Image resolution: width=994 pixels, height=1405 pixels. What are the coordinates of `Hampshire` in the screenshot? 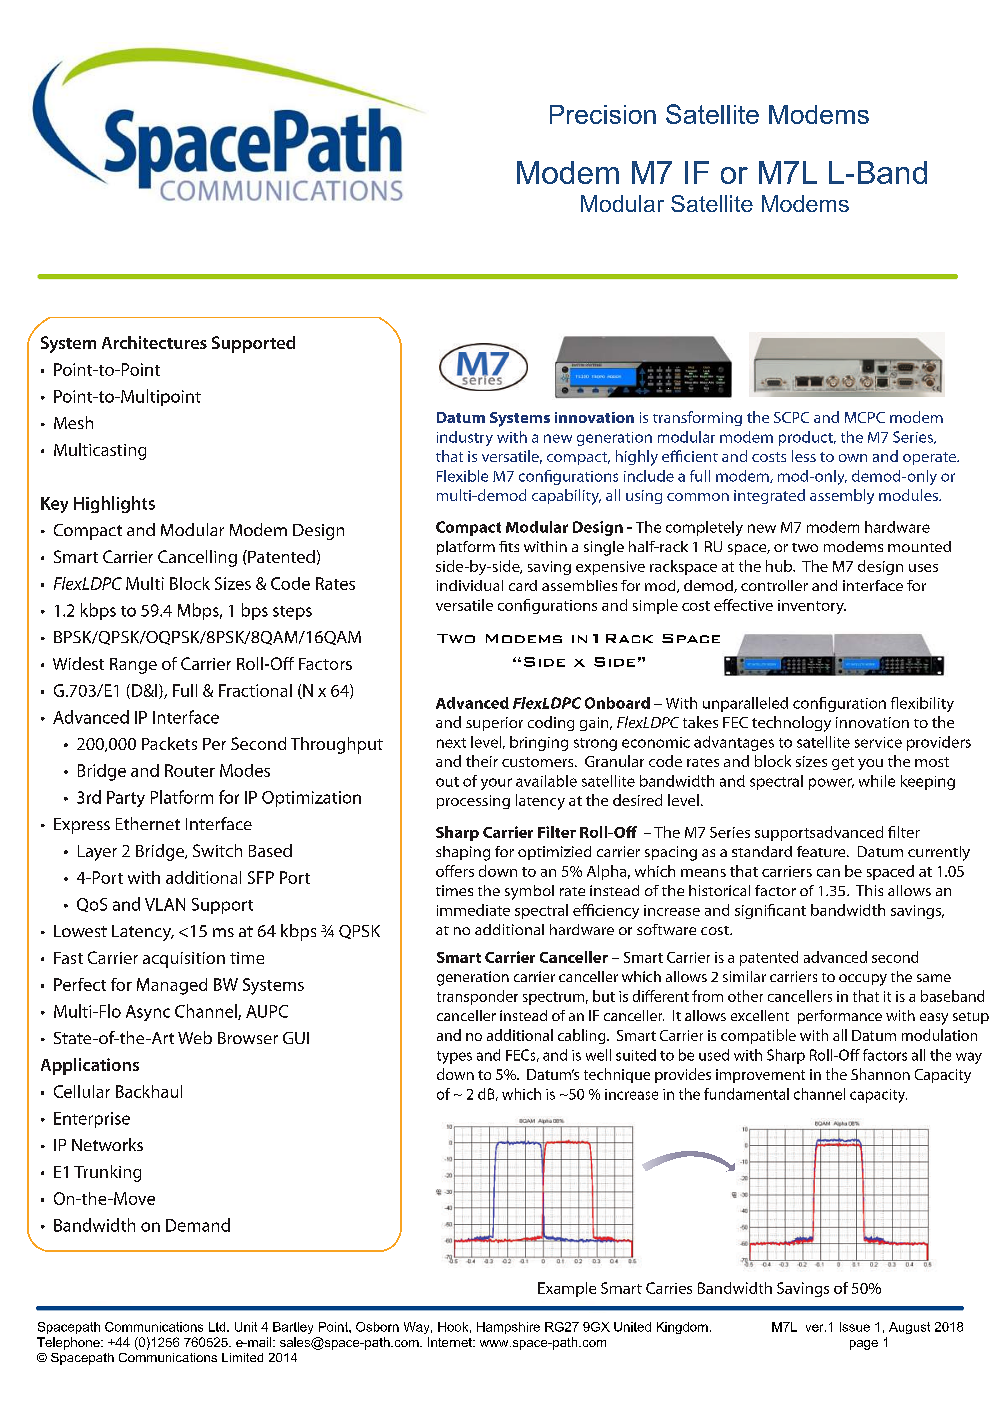 It's located at (508, 1328).
